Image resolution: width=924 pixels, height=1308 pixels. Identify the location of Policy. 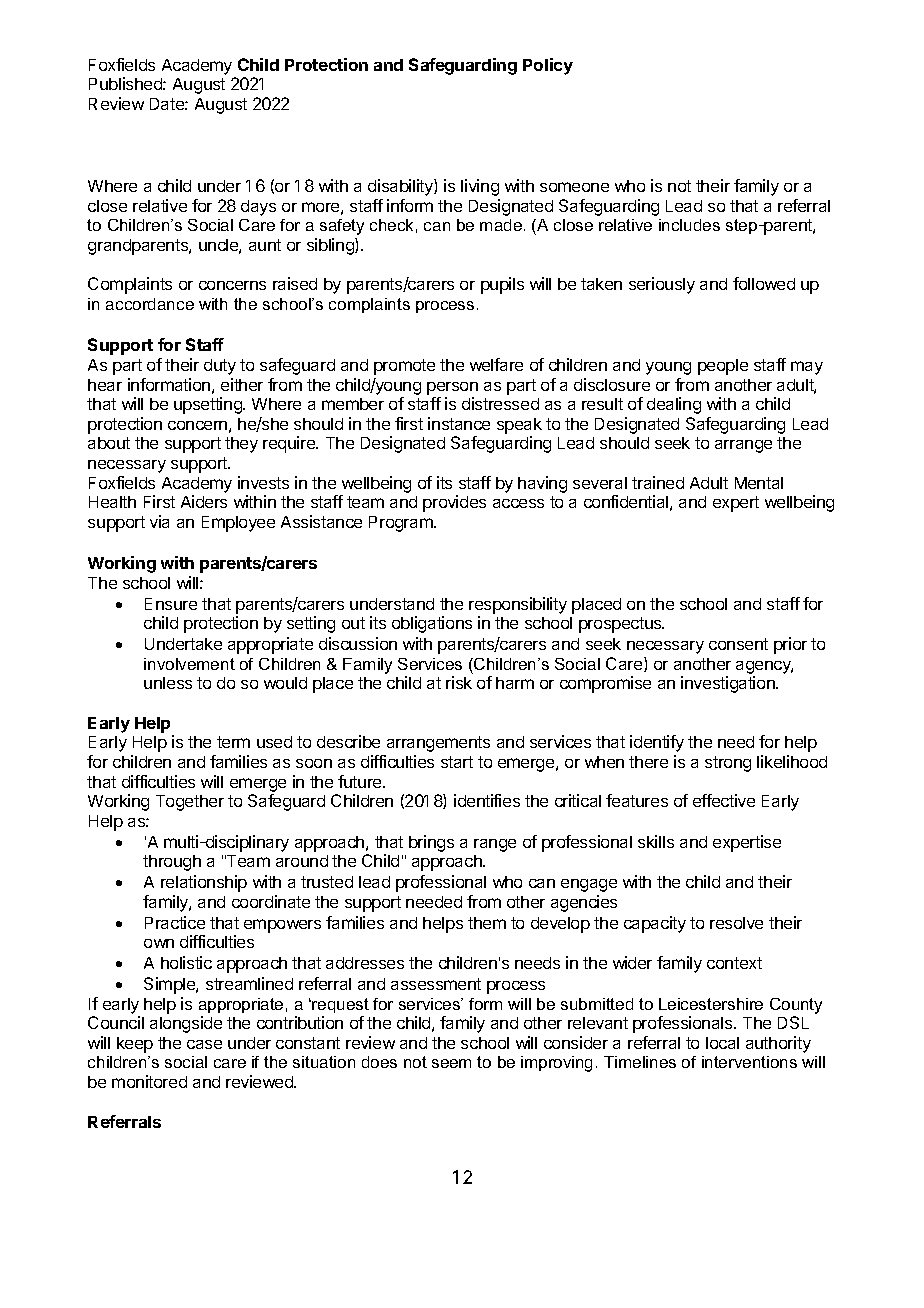
(548, 66).
